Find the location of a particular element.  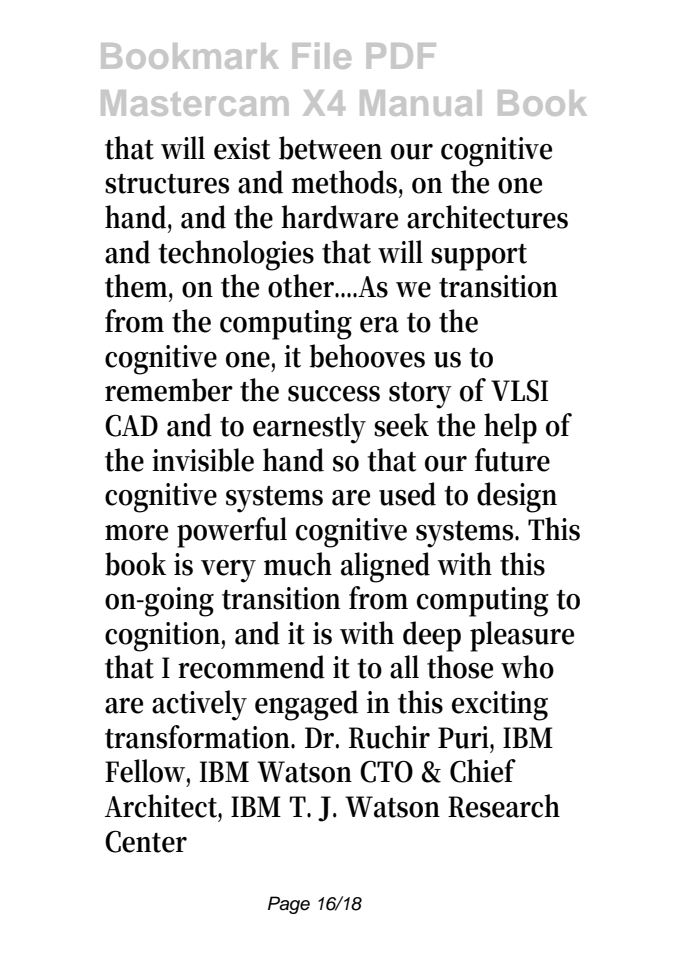

File is located at coordinates (322, 56).
